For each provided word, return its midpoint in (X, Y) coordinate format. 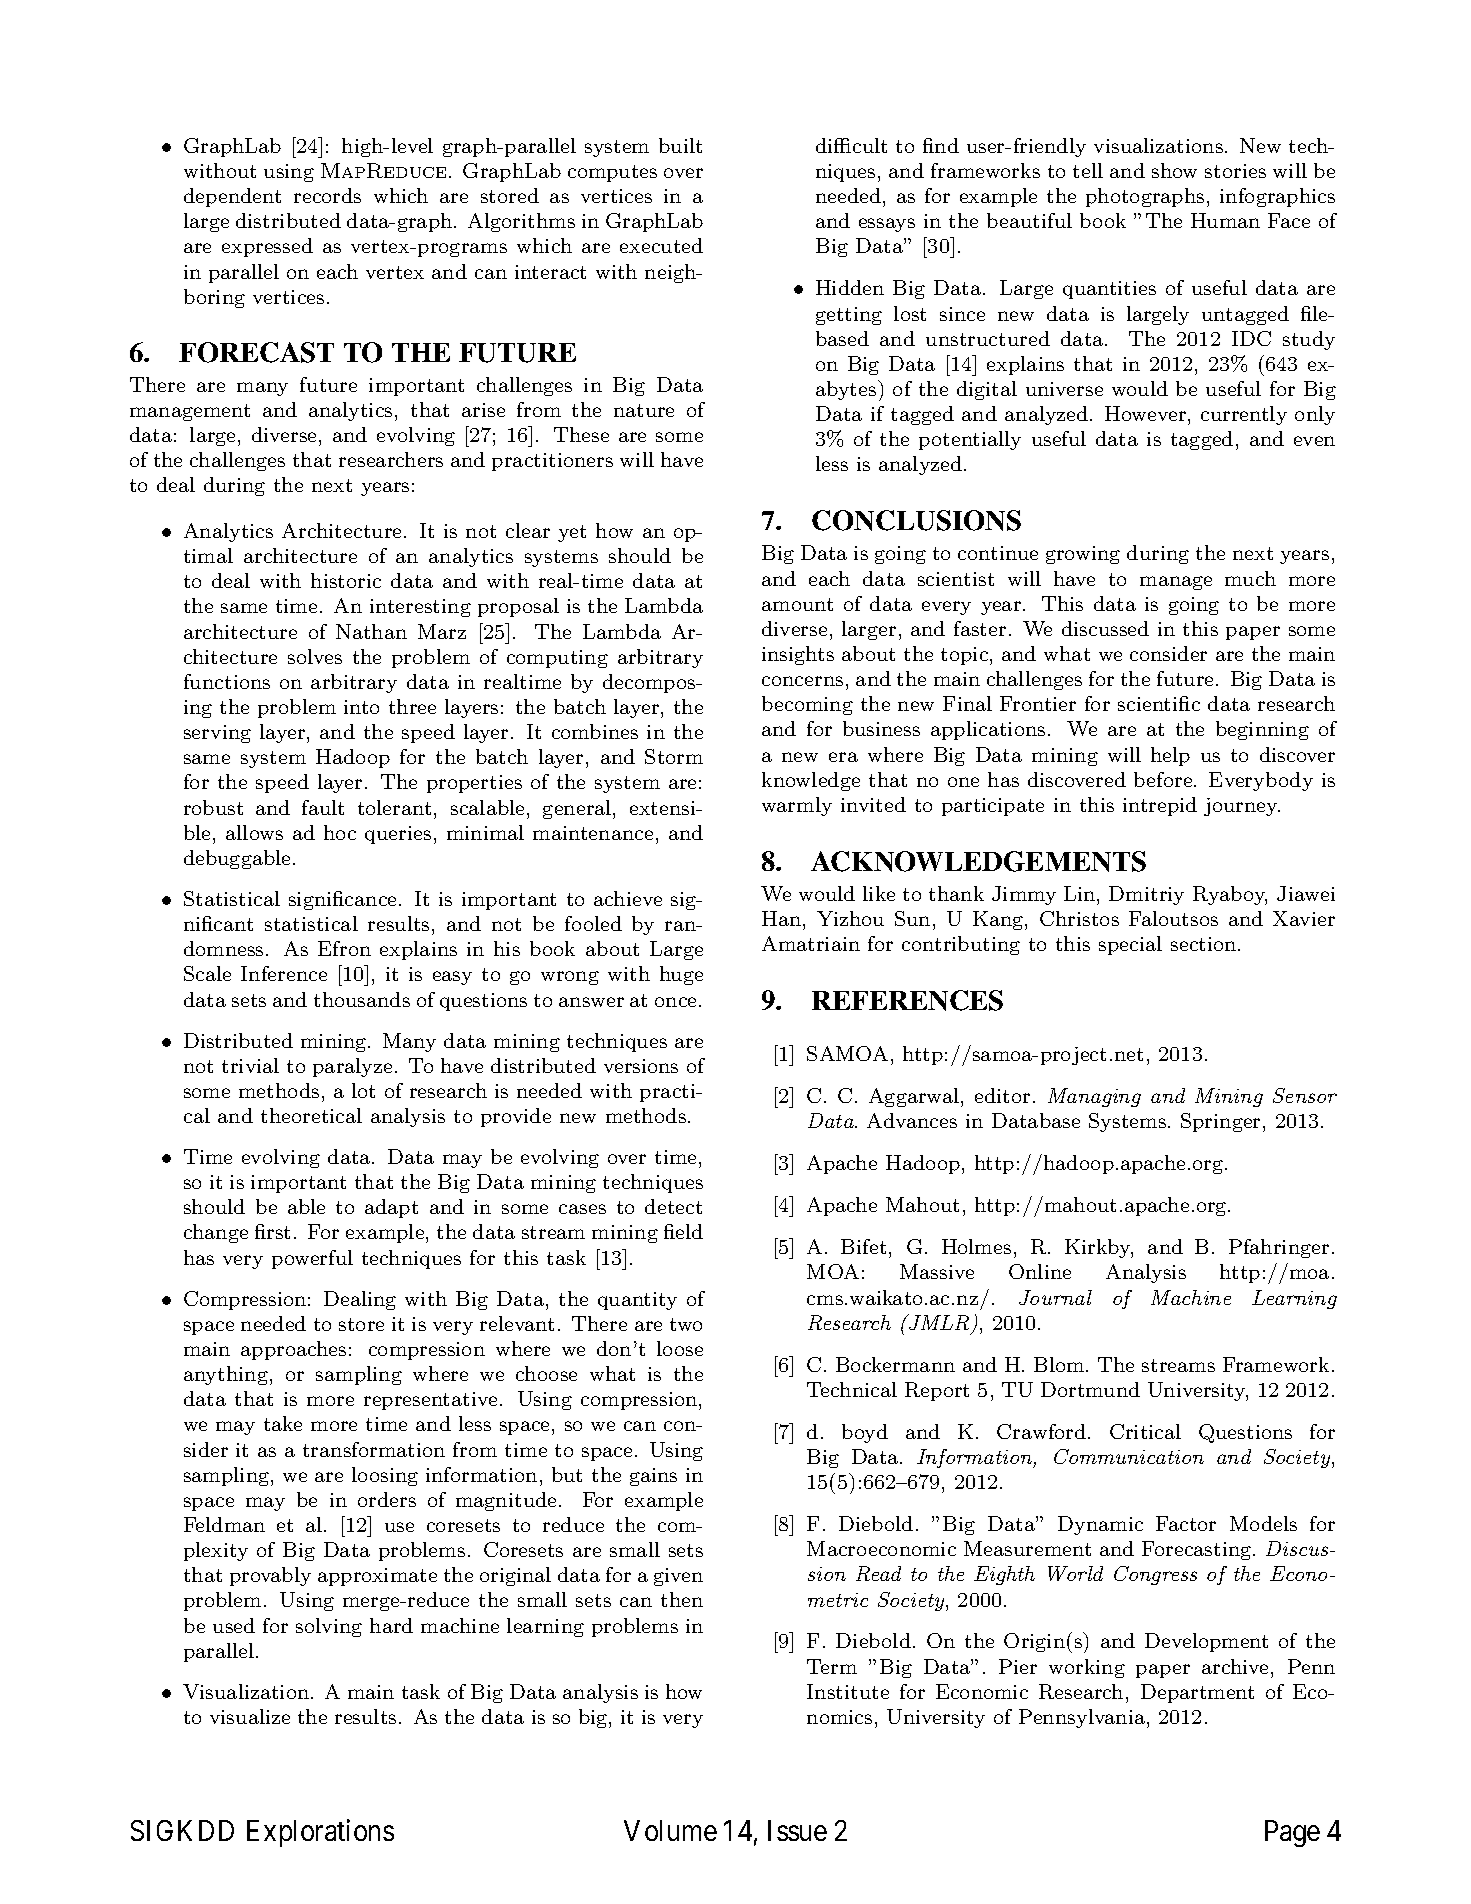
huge (681, 975)
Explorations (320, 1833)
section (1205, 944)
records (327, 195)
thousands (362, 999)
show (1174, 170)
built (680, 145)
